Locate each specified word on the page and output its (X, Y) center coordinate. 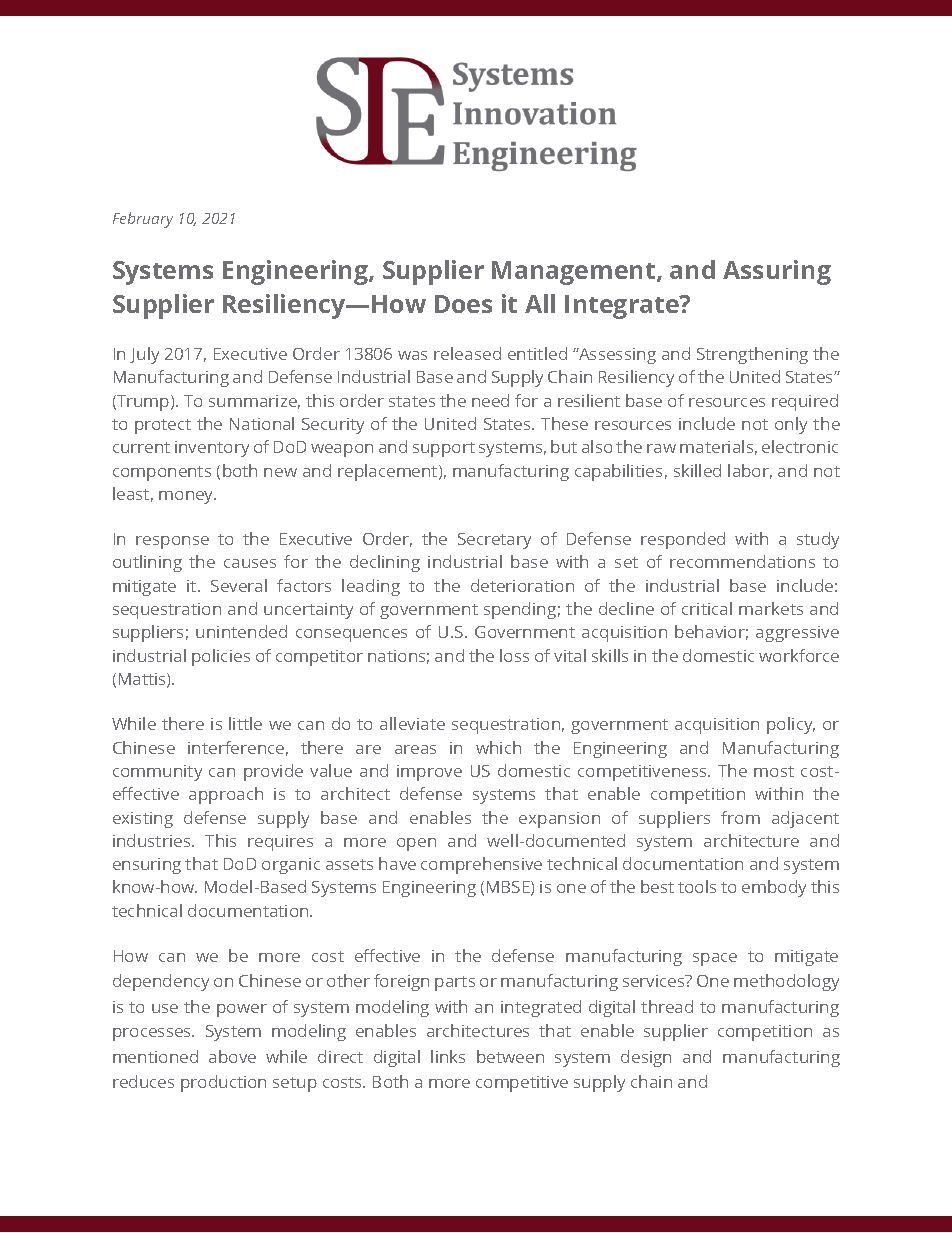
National (262, 423)
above (232, 1056)
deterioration (522, 585)
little (245, 723)
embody (774, 888)
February (143, 220)
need (490, 400)
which (498, 747)
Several (239, 585)
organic (291, 866)
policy (791, 725)
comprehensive (481, 865)
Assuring (777, 272)
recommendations (742, 561)
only (791, 425)
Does (463, 304)
